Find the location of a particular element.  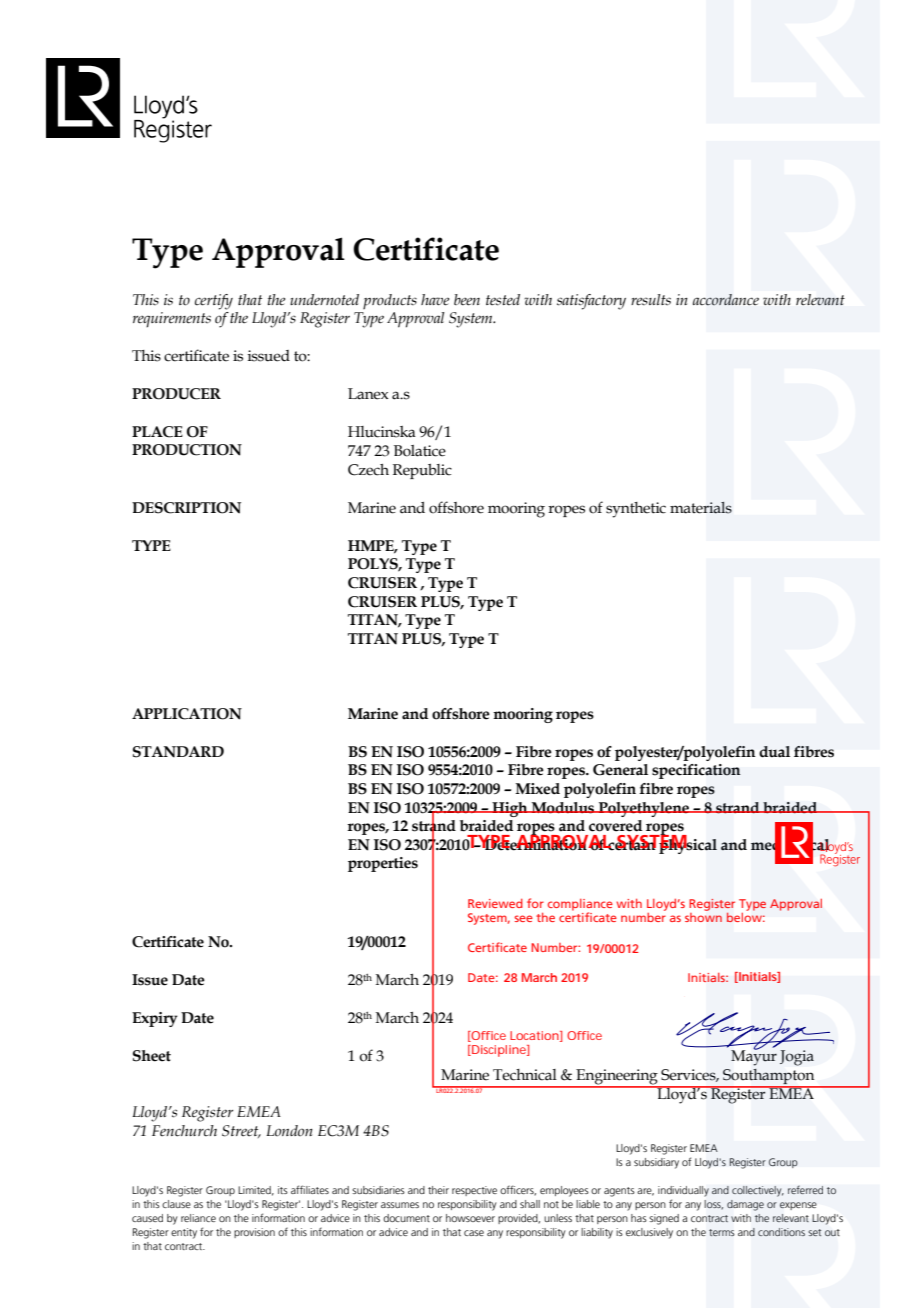

Mixed is located at coordinates (537, 789).
